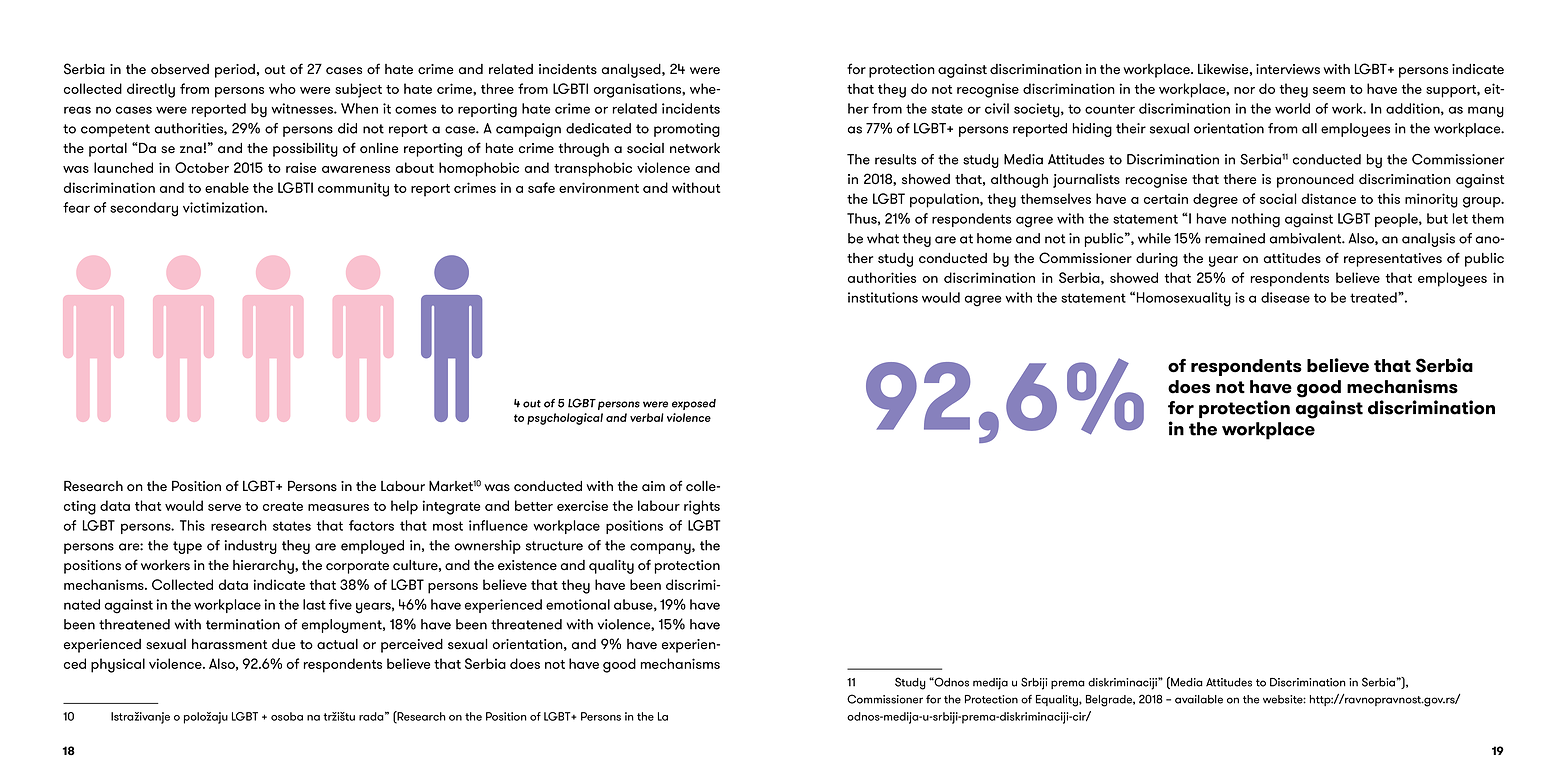 Image resolution: width=1568 pixels, height=784 pixels. What do you see at coordinates (1285, 297) in the page?
I see `disease` at bounding box center [1285, 297].
